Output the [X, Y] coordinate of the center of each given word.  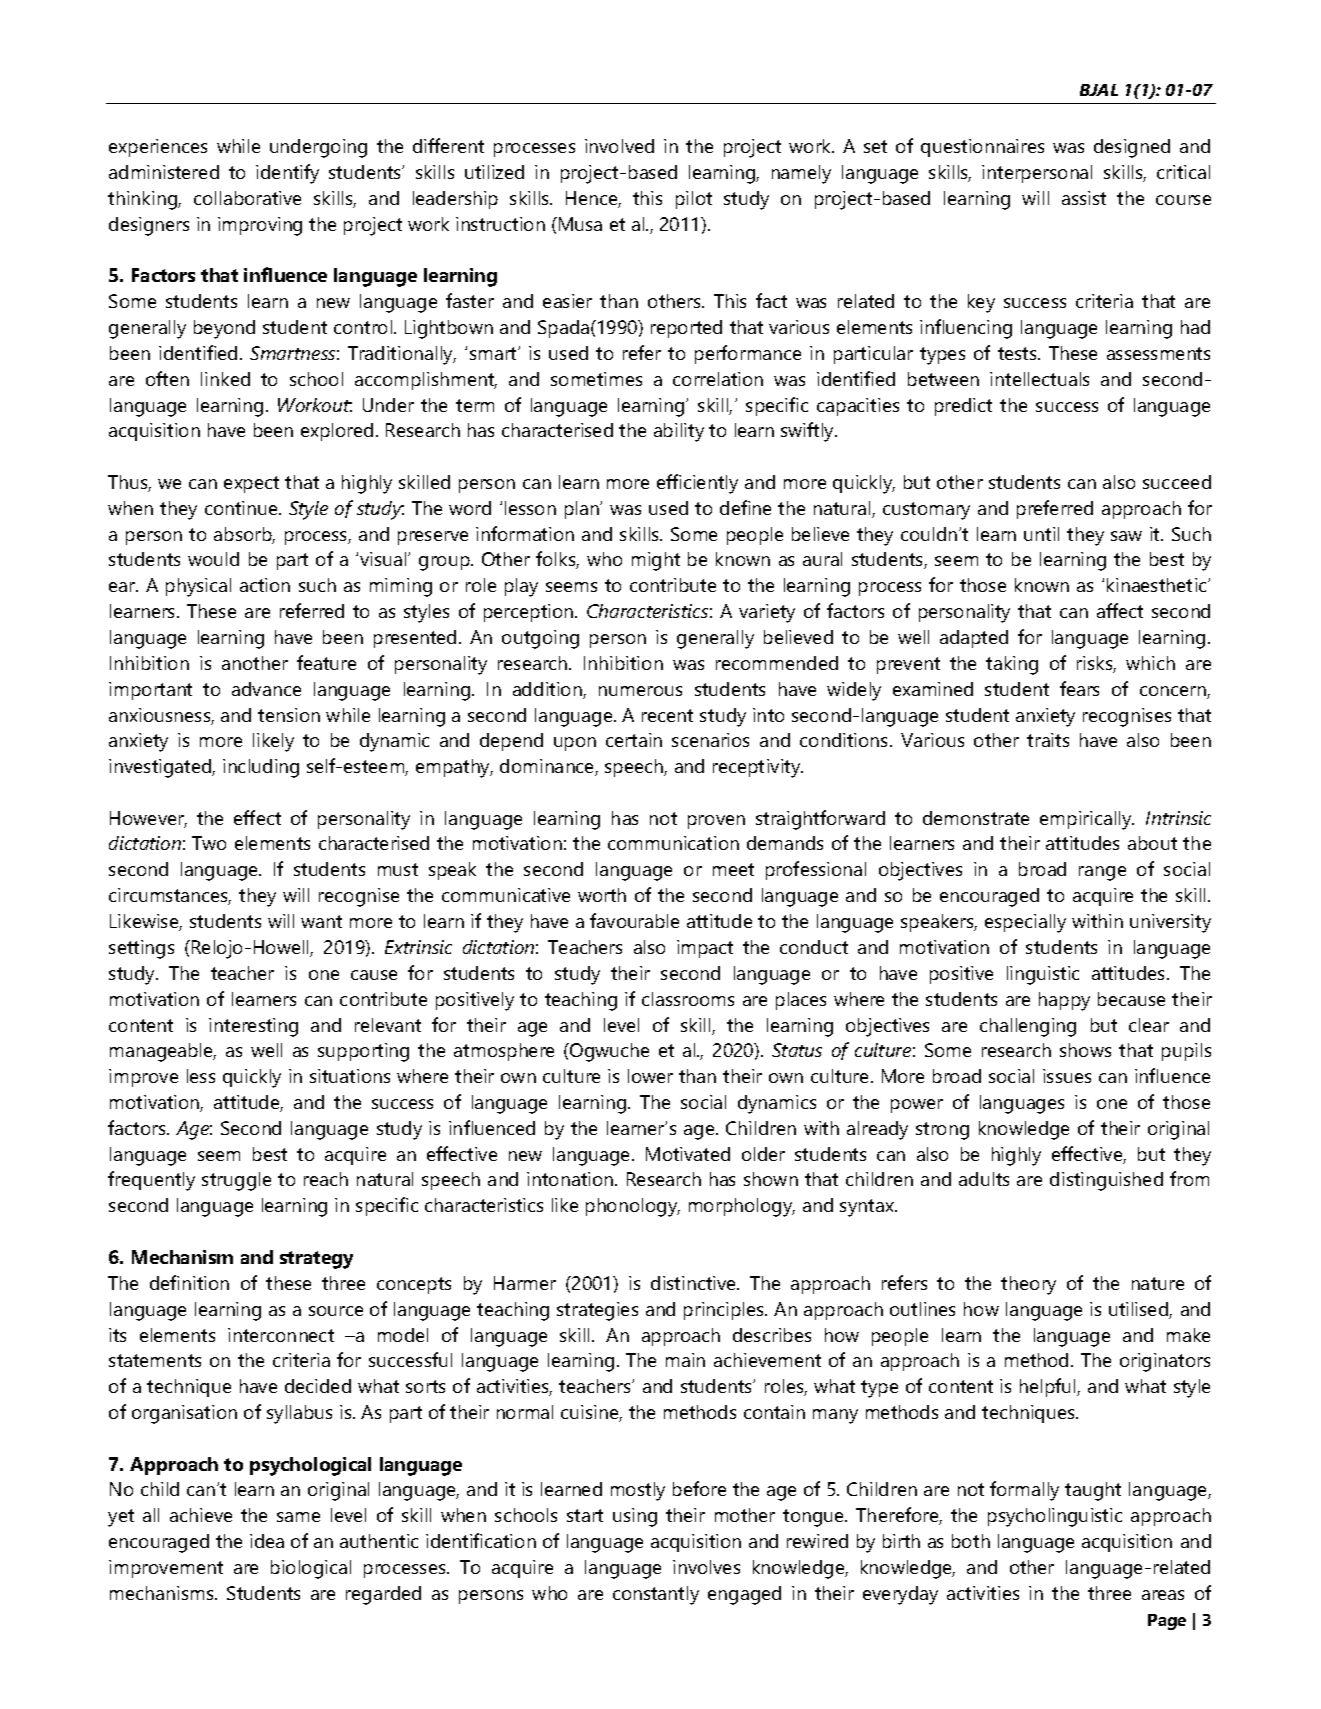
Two [209, 843]
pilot [694, 200]
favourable [634, 920]
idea [267, 1541]
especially [1025, 923]
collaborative [247, 198]
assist [1084, 198]
